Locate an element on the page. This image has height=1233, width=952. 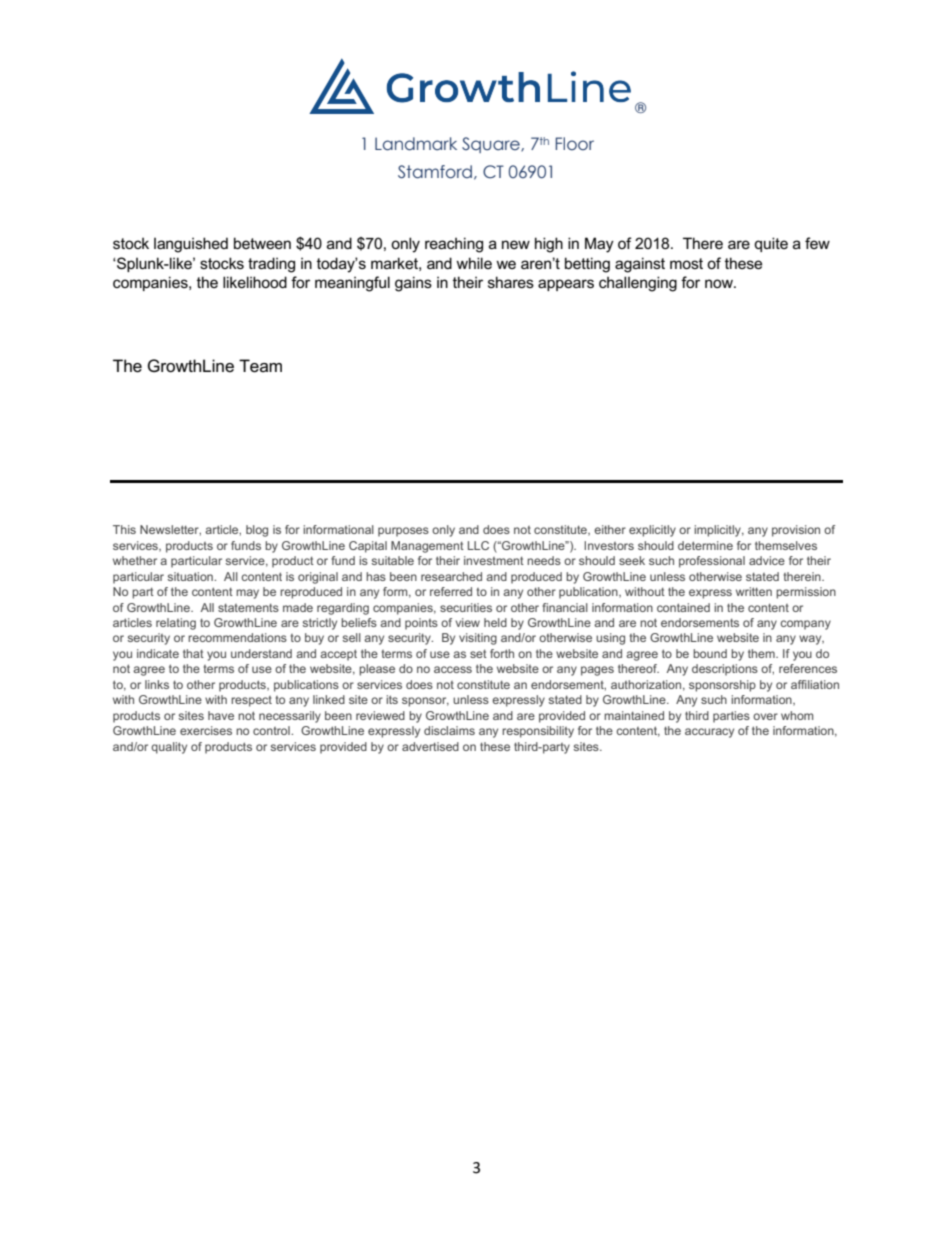
exercises is located at coordinates (206, 730).
